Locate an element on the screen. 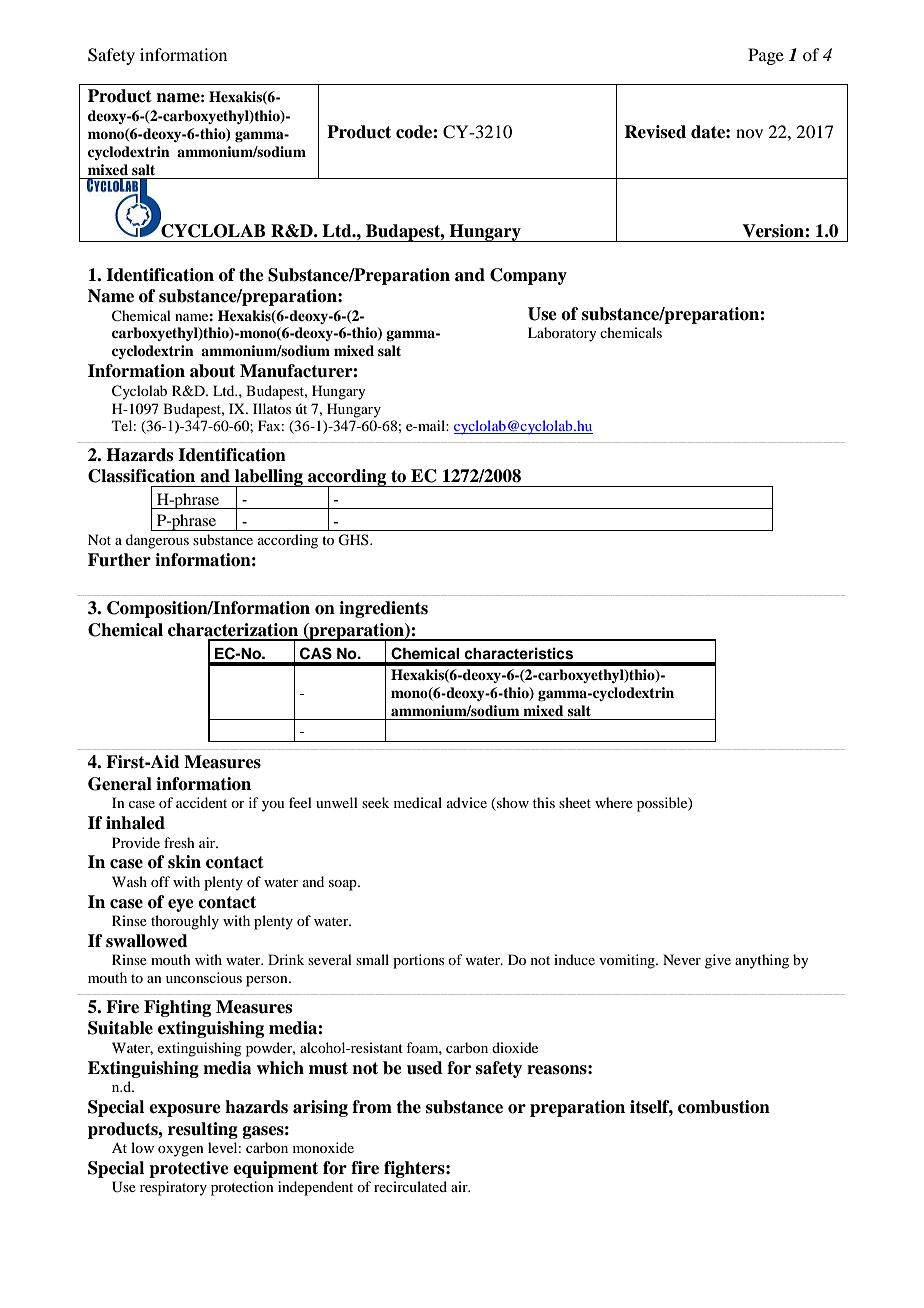 The image size is (924, 1308). ingredients is located at coordinates (383, 609).
